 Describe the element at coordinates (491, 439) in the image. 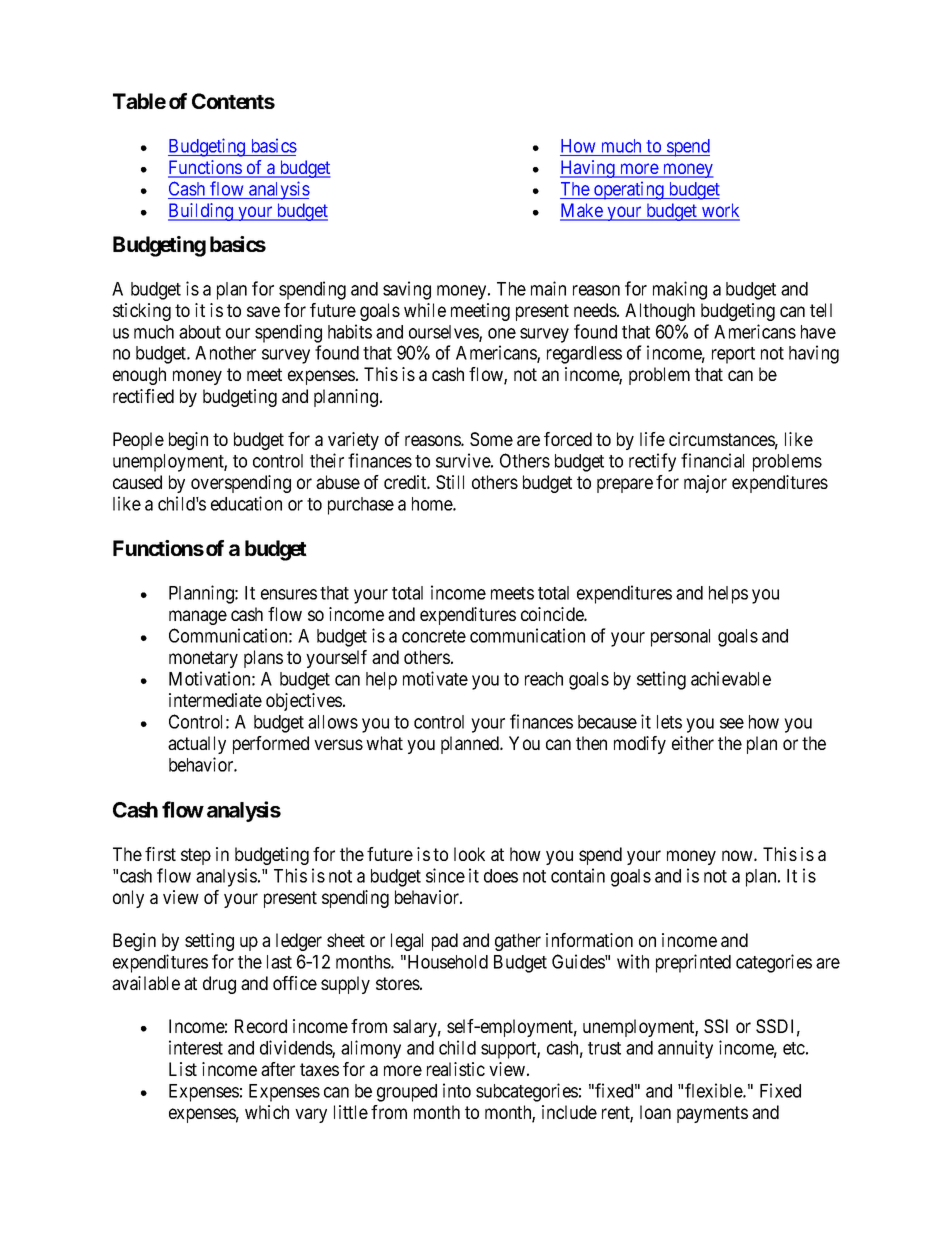

I see `Some` at that location.
